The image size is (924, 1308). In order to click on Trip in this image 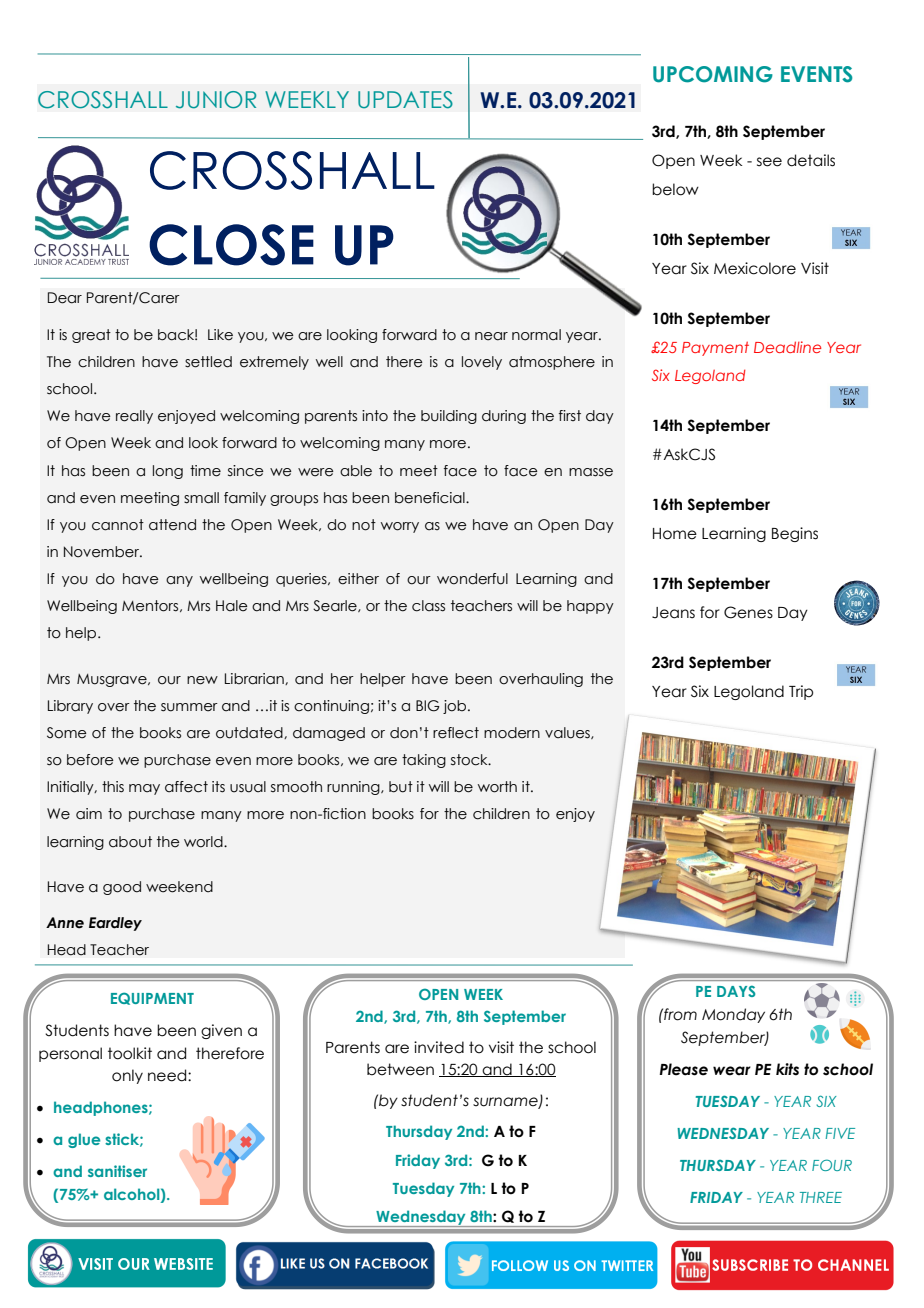, I will do `click(801, 692)`.
